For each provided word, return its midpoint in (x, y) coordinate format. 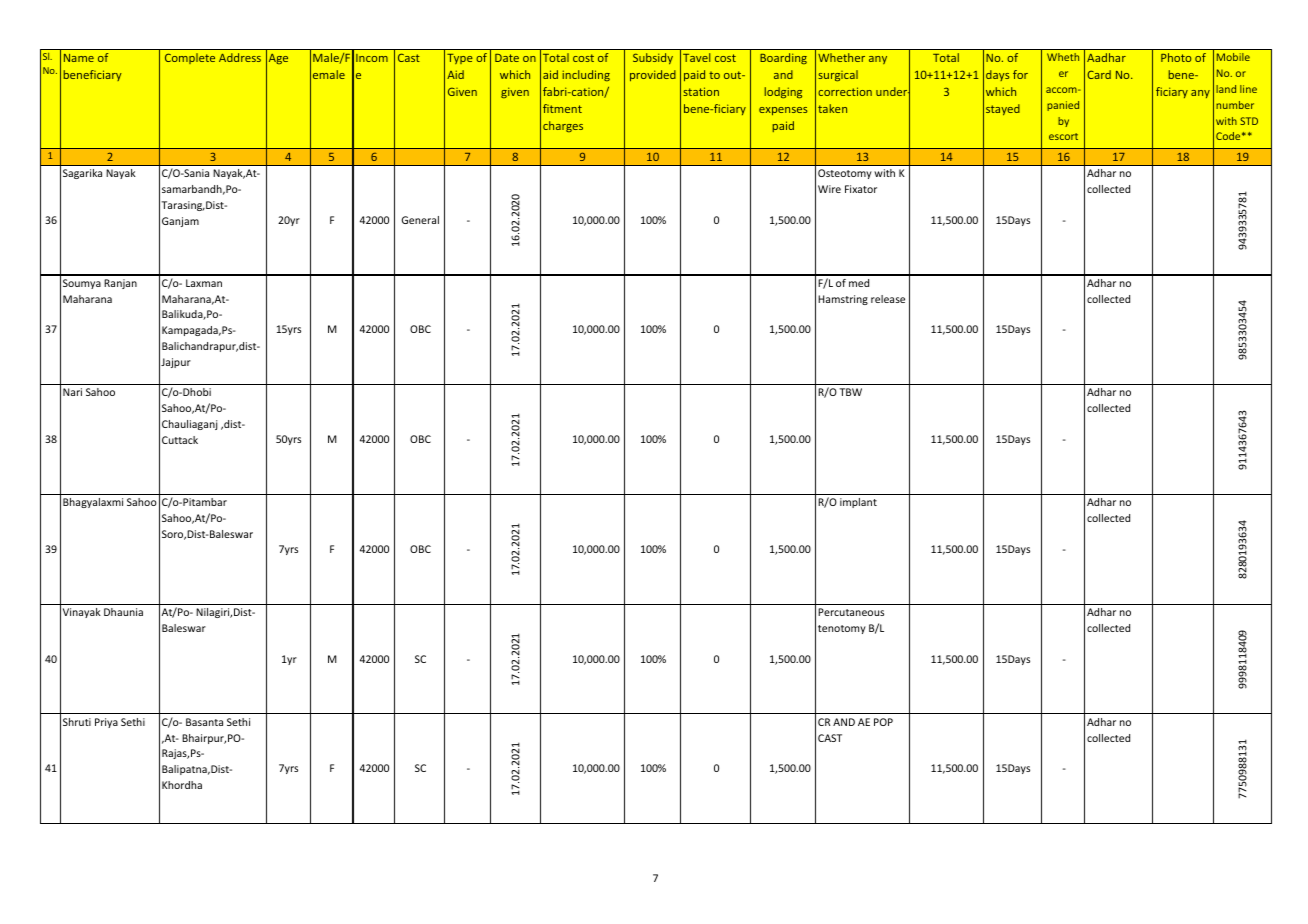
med (859, 283)
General (420, 220)
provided (653, 75)
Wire (829, 189)
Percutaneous (851, 612)
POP (883, 722)
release (888, 299)
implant (858, 503)
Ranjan (120, 284)
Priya (106, 723)
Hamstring (843, 300)
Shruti (77, 722)
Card (1099, 74)
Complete (190, 58)
